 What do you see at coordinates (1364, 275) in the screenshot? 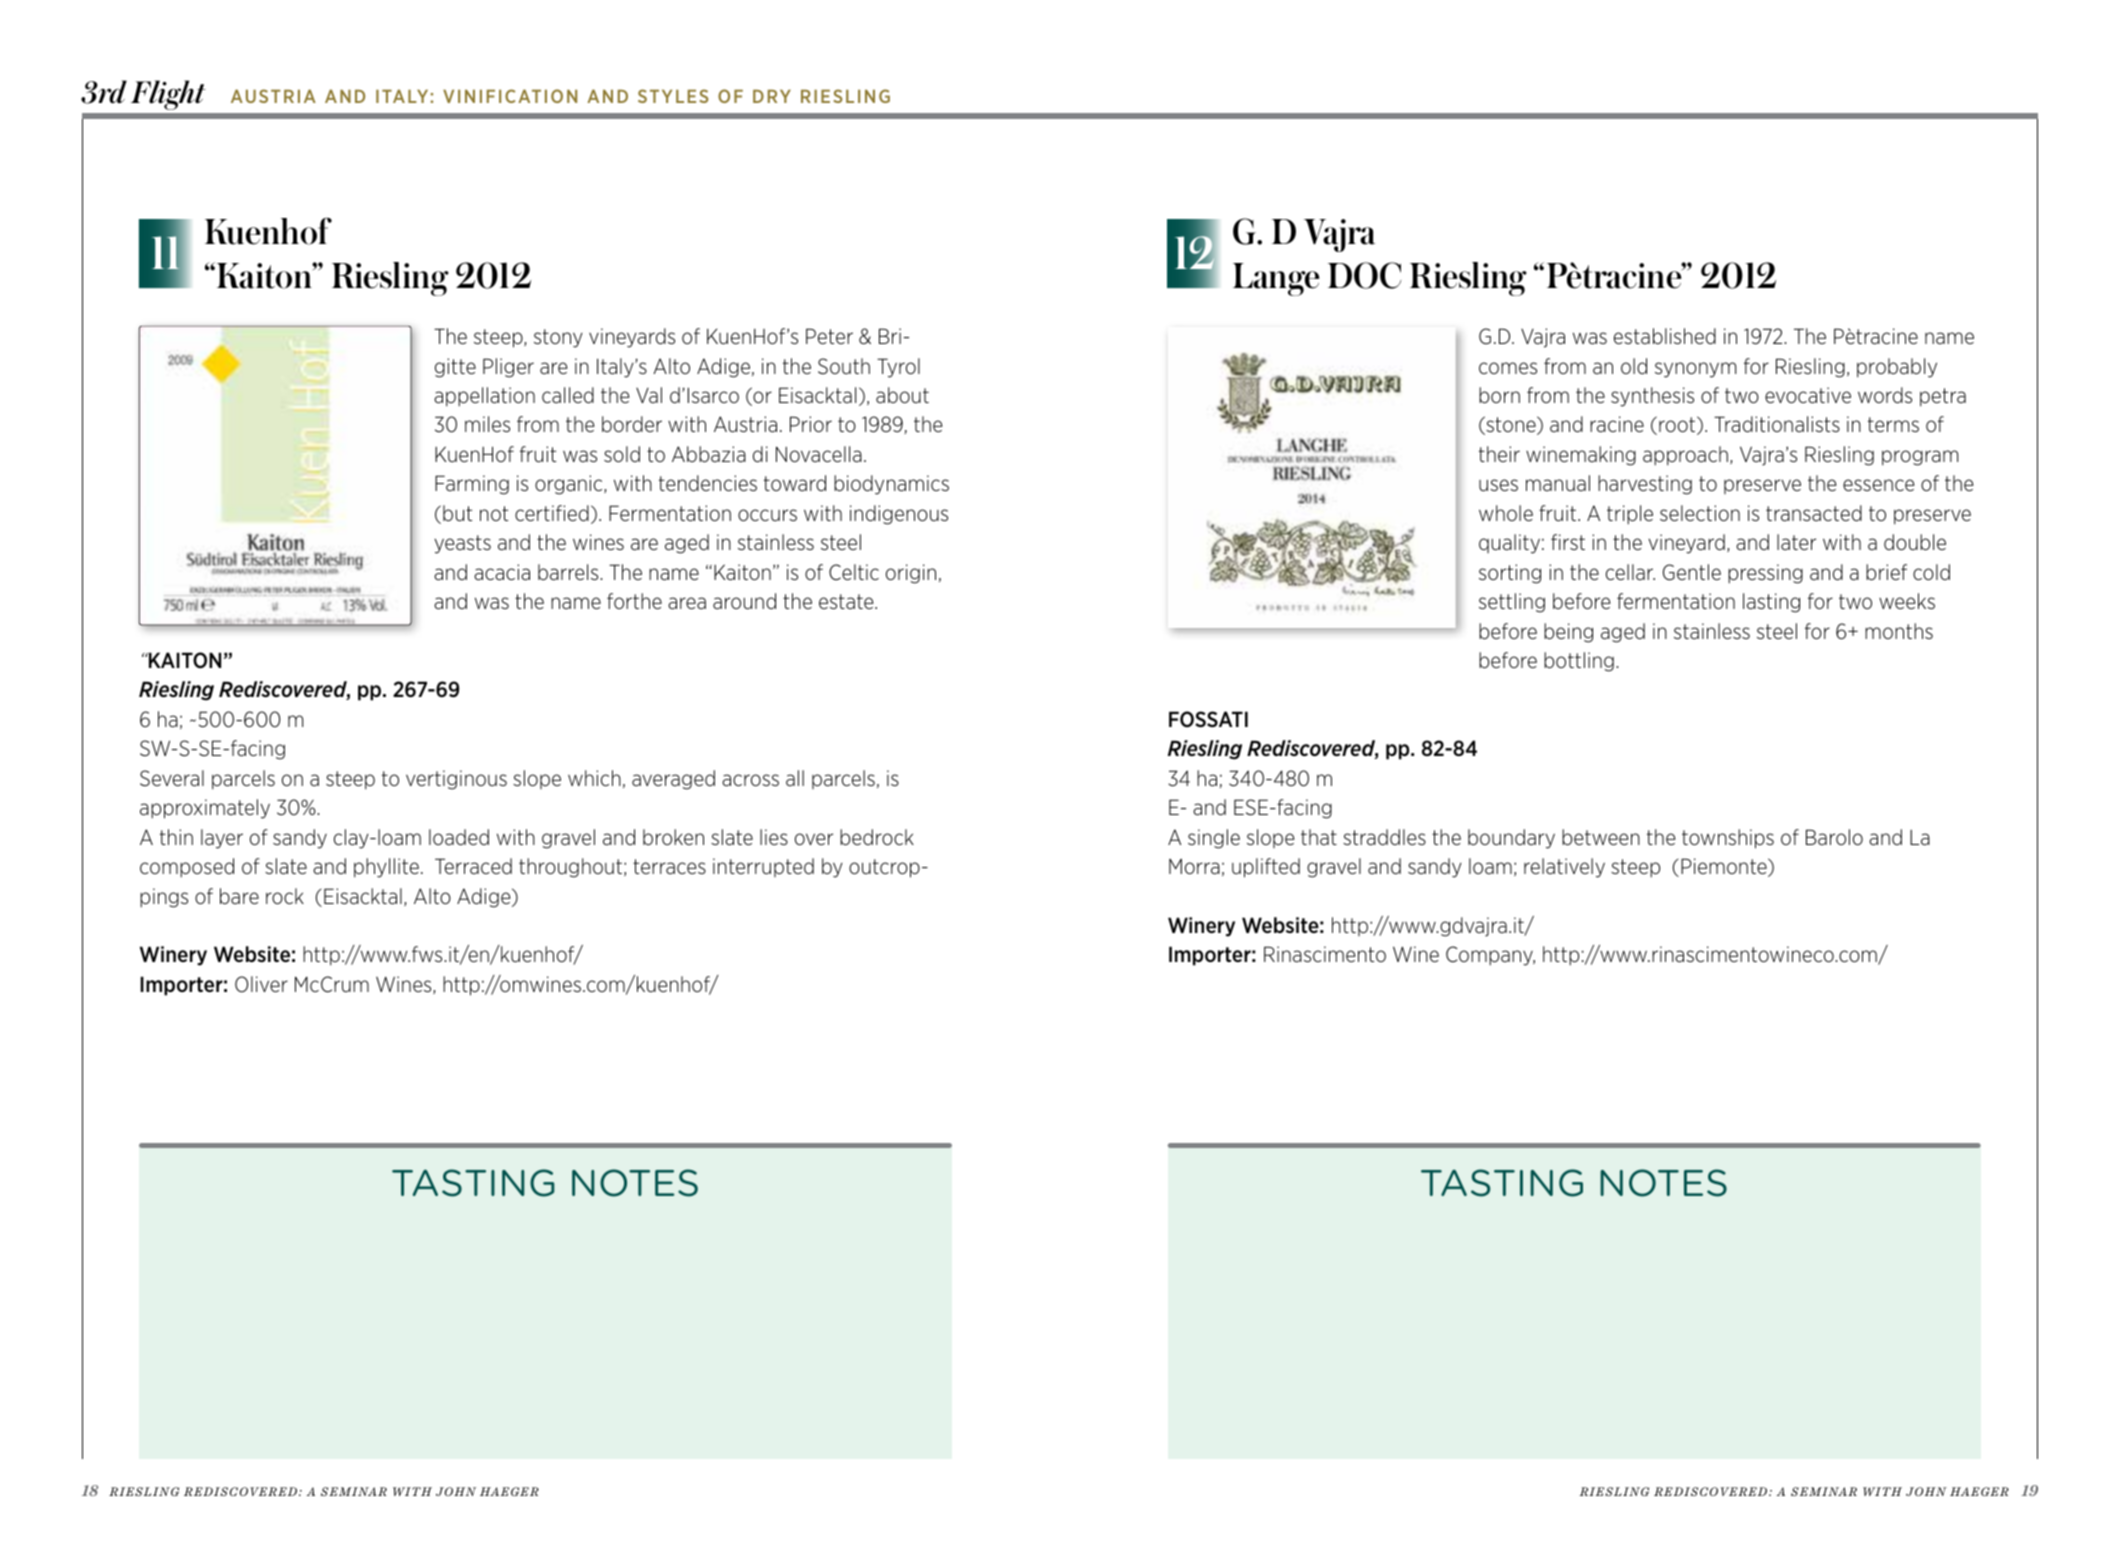
I see `DOC` at bounding box center [1364, 275].
